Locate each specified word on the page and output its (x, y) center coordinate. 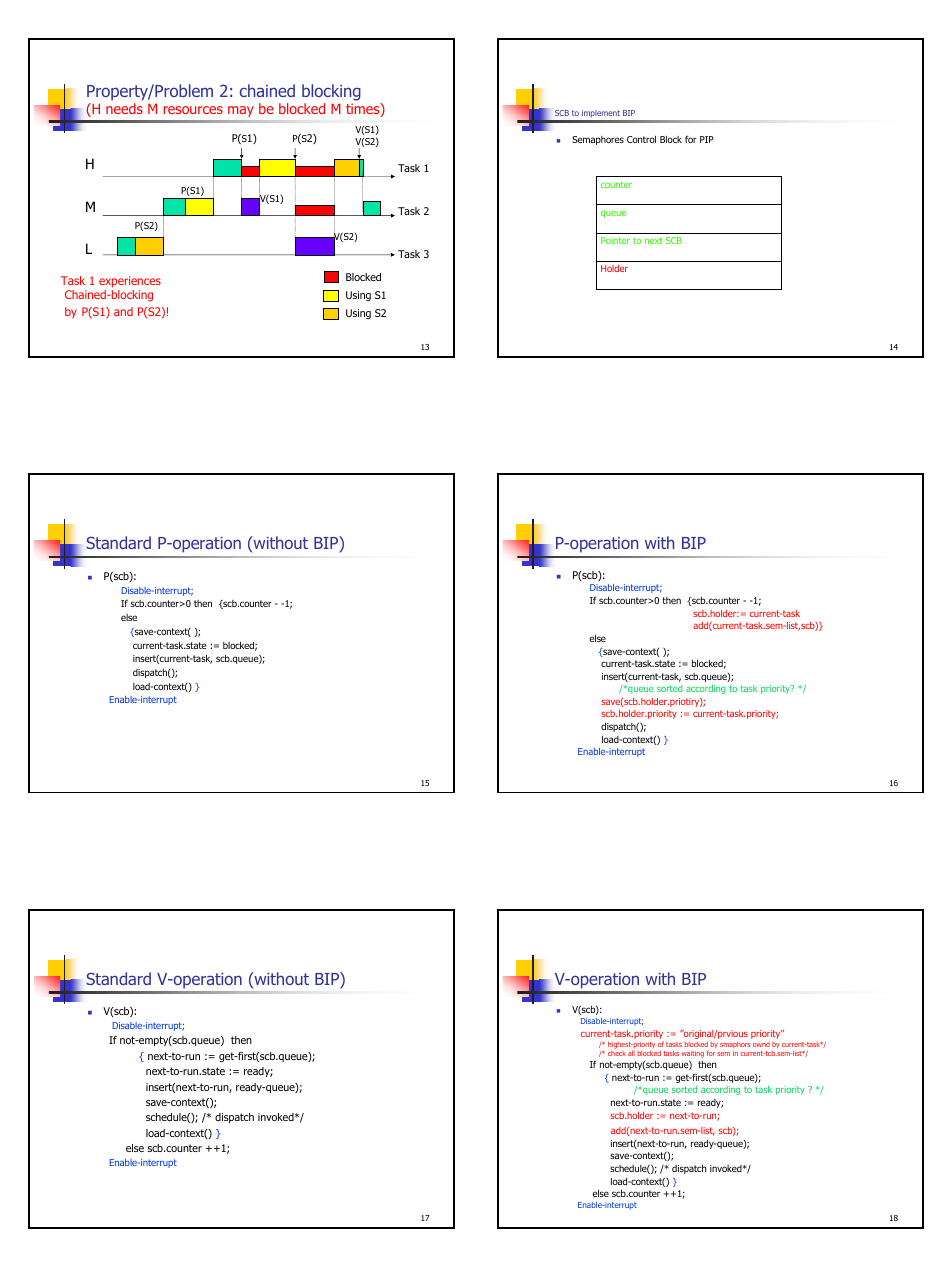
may (241, 111)
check (617, 1053)
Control (641, 139)
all (631, 1053)
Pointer (615, 240)
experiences (130, 282)
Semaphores (598, 140)
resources (193, 110)
